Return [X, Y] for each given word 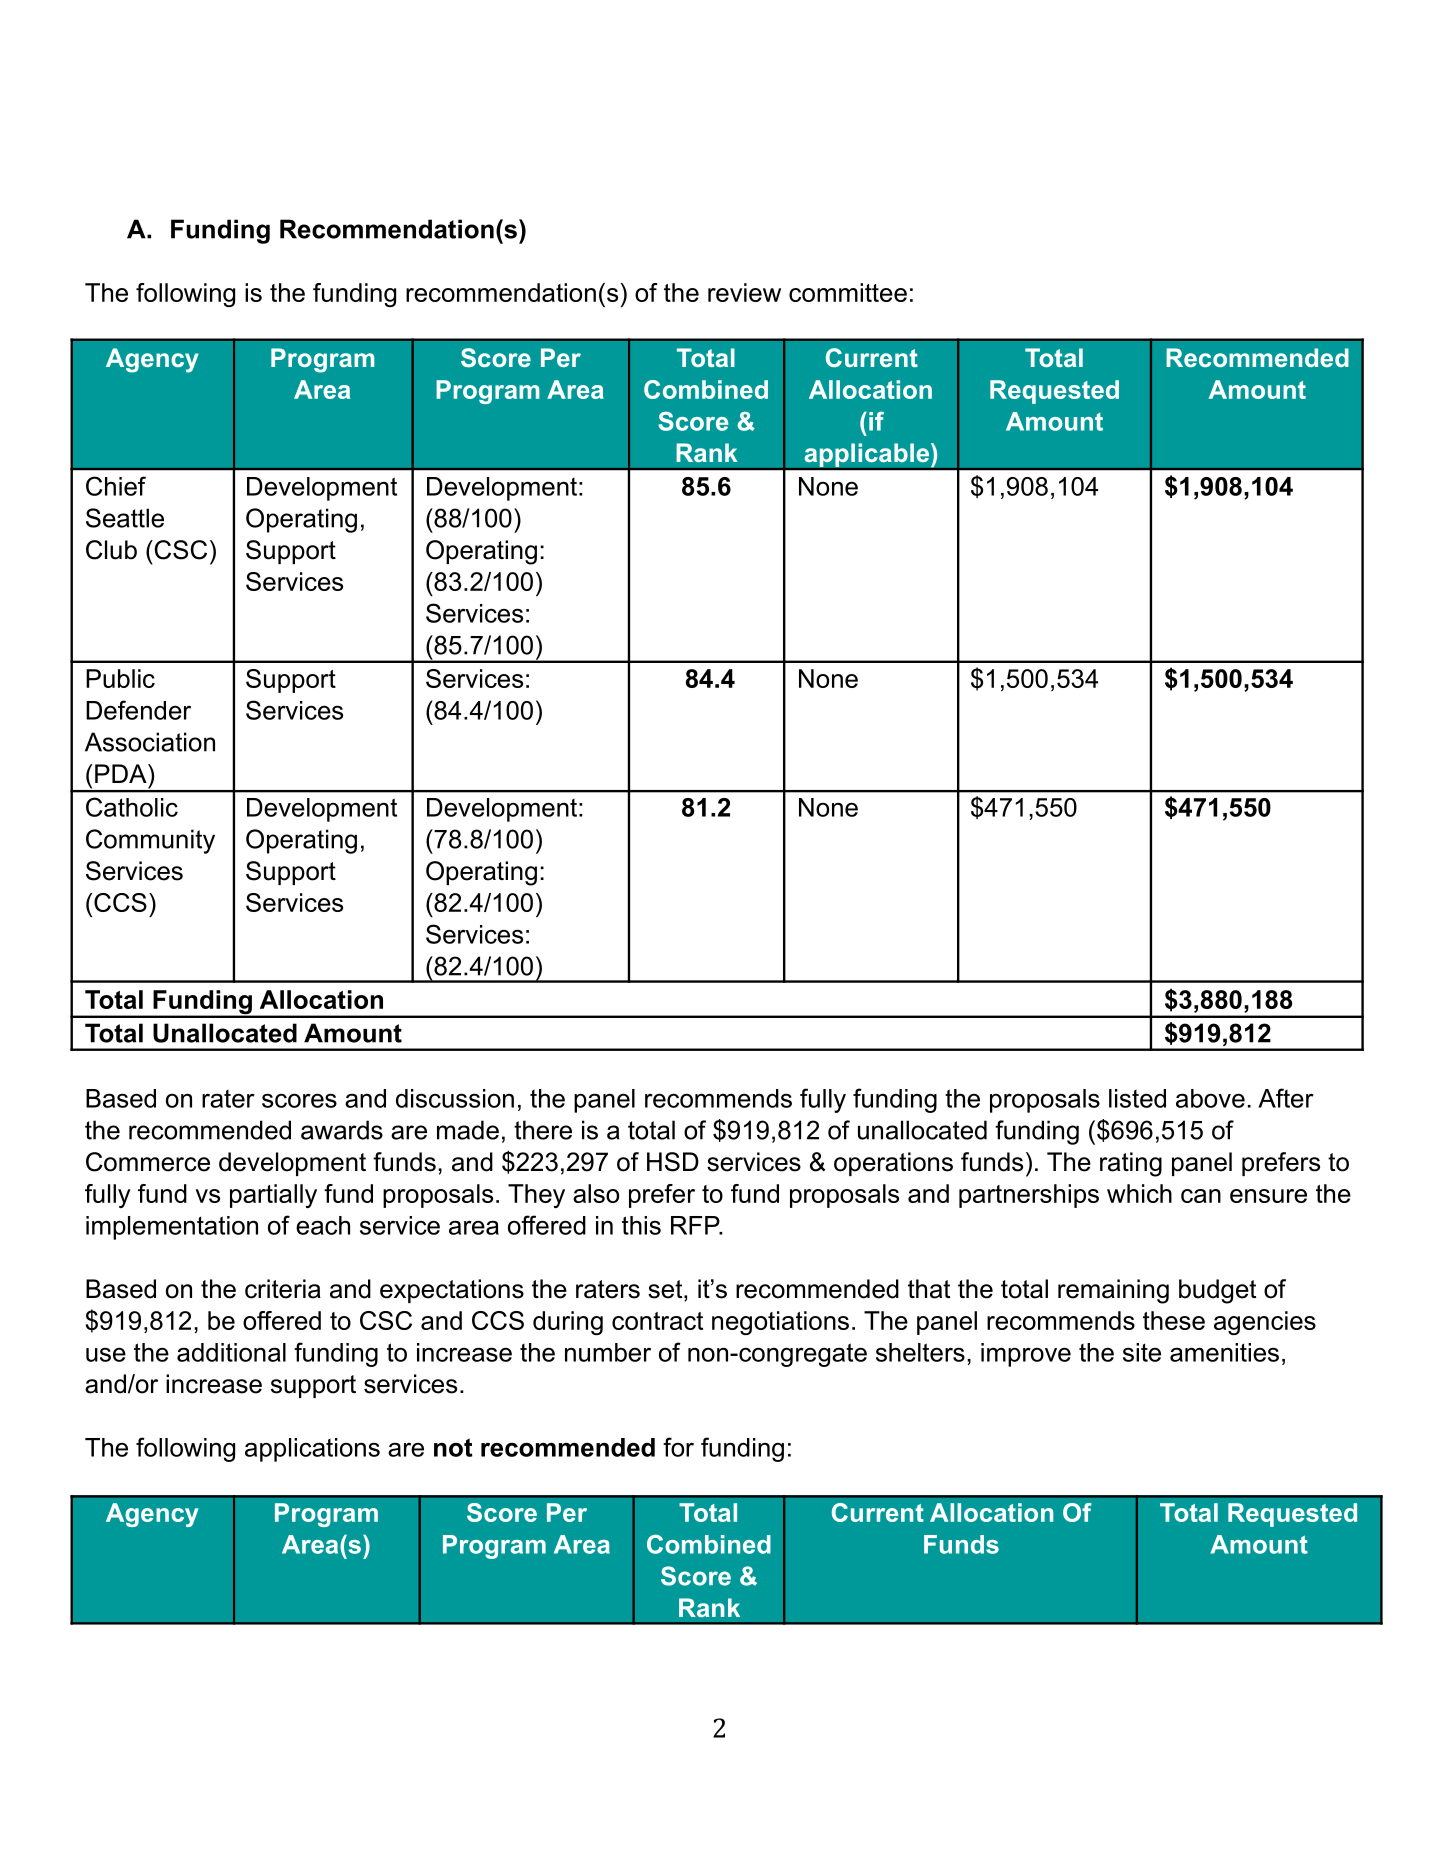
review [744, 292]
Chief [116, 486]
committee [848, 292]
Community [150, 841]
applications [312, 1450]
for [678, 1447]
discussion [455, 1098]
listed [1137, 1098]
